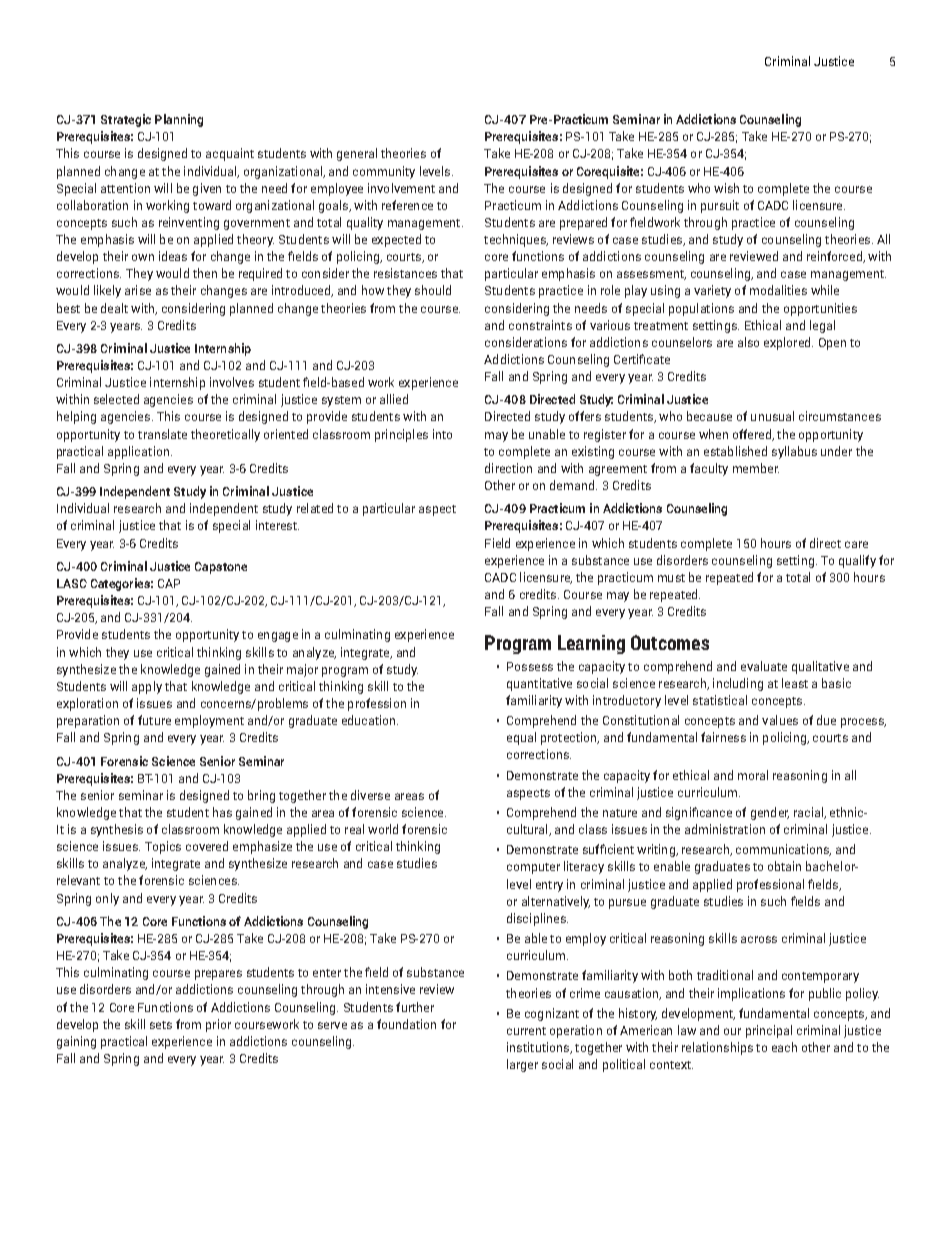 This image has height=1233, width=952. I want to click on selected, so click(116, 399).
